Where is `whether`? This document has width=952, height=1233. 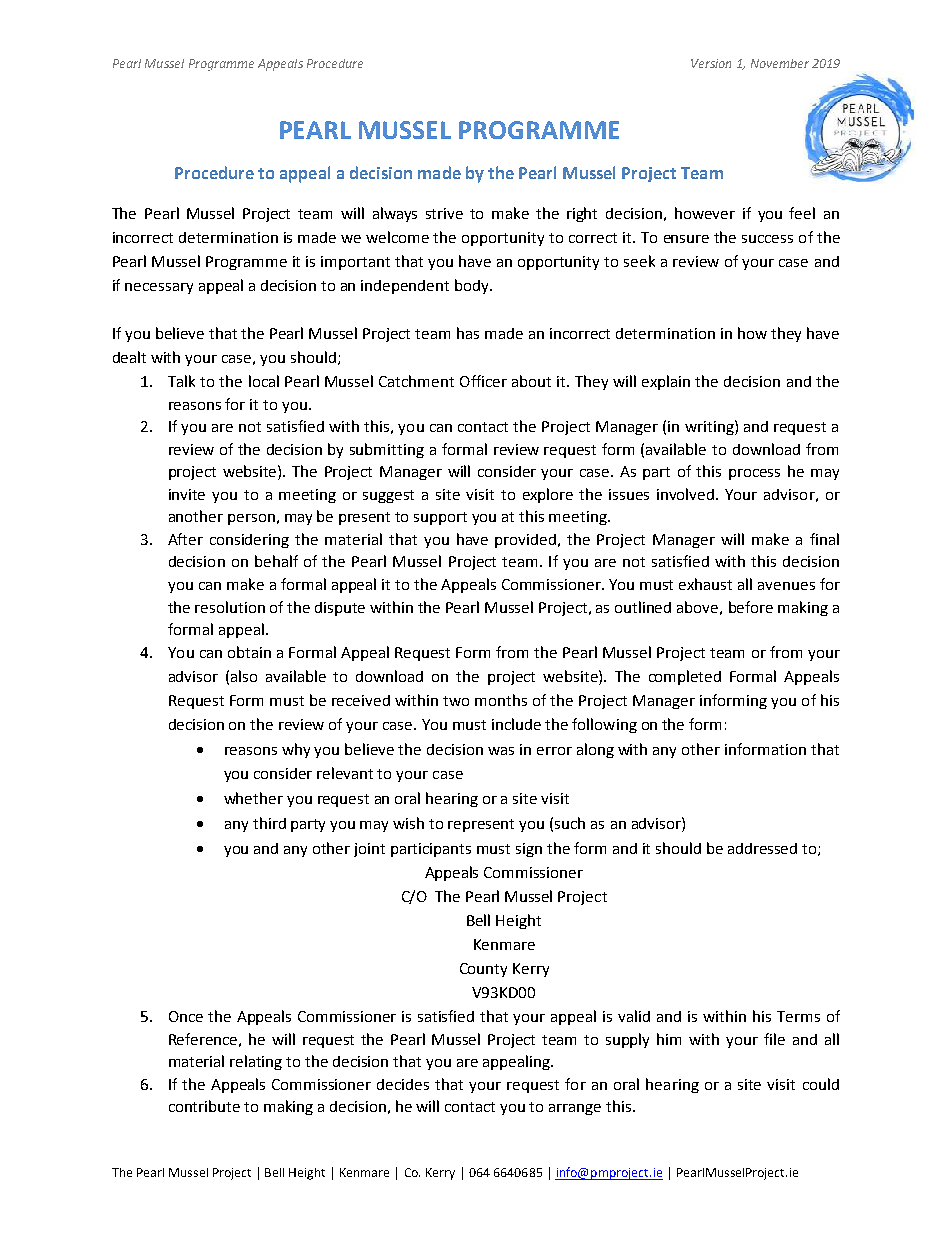
whether is located at coordinates (253, 798).
